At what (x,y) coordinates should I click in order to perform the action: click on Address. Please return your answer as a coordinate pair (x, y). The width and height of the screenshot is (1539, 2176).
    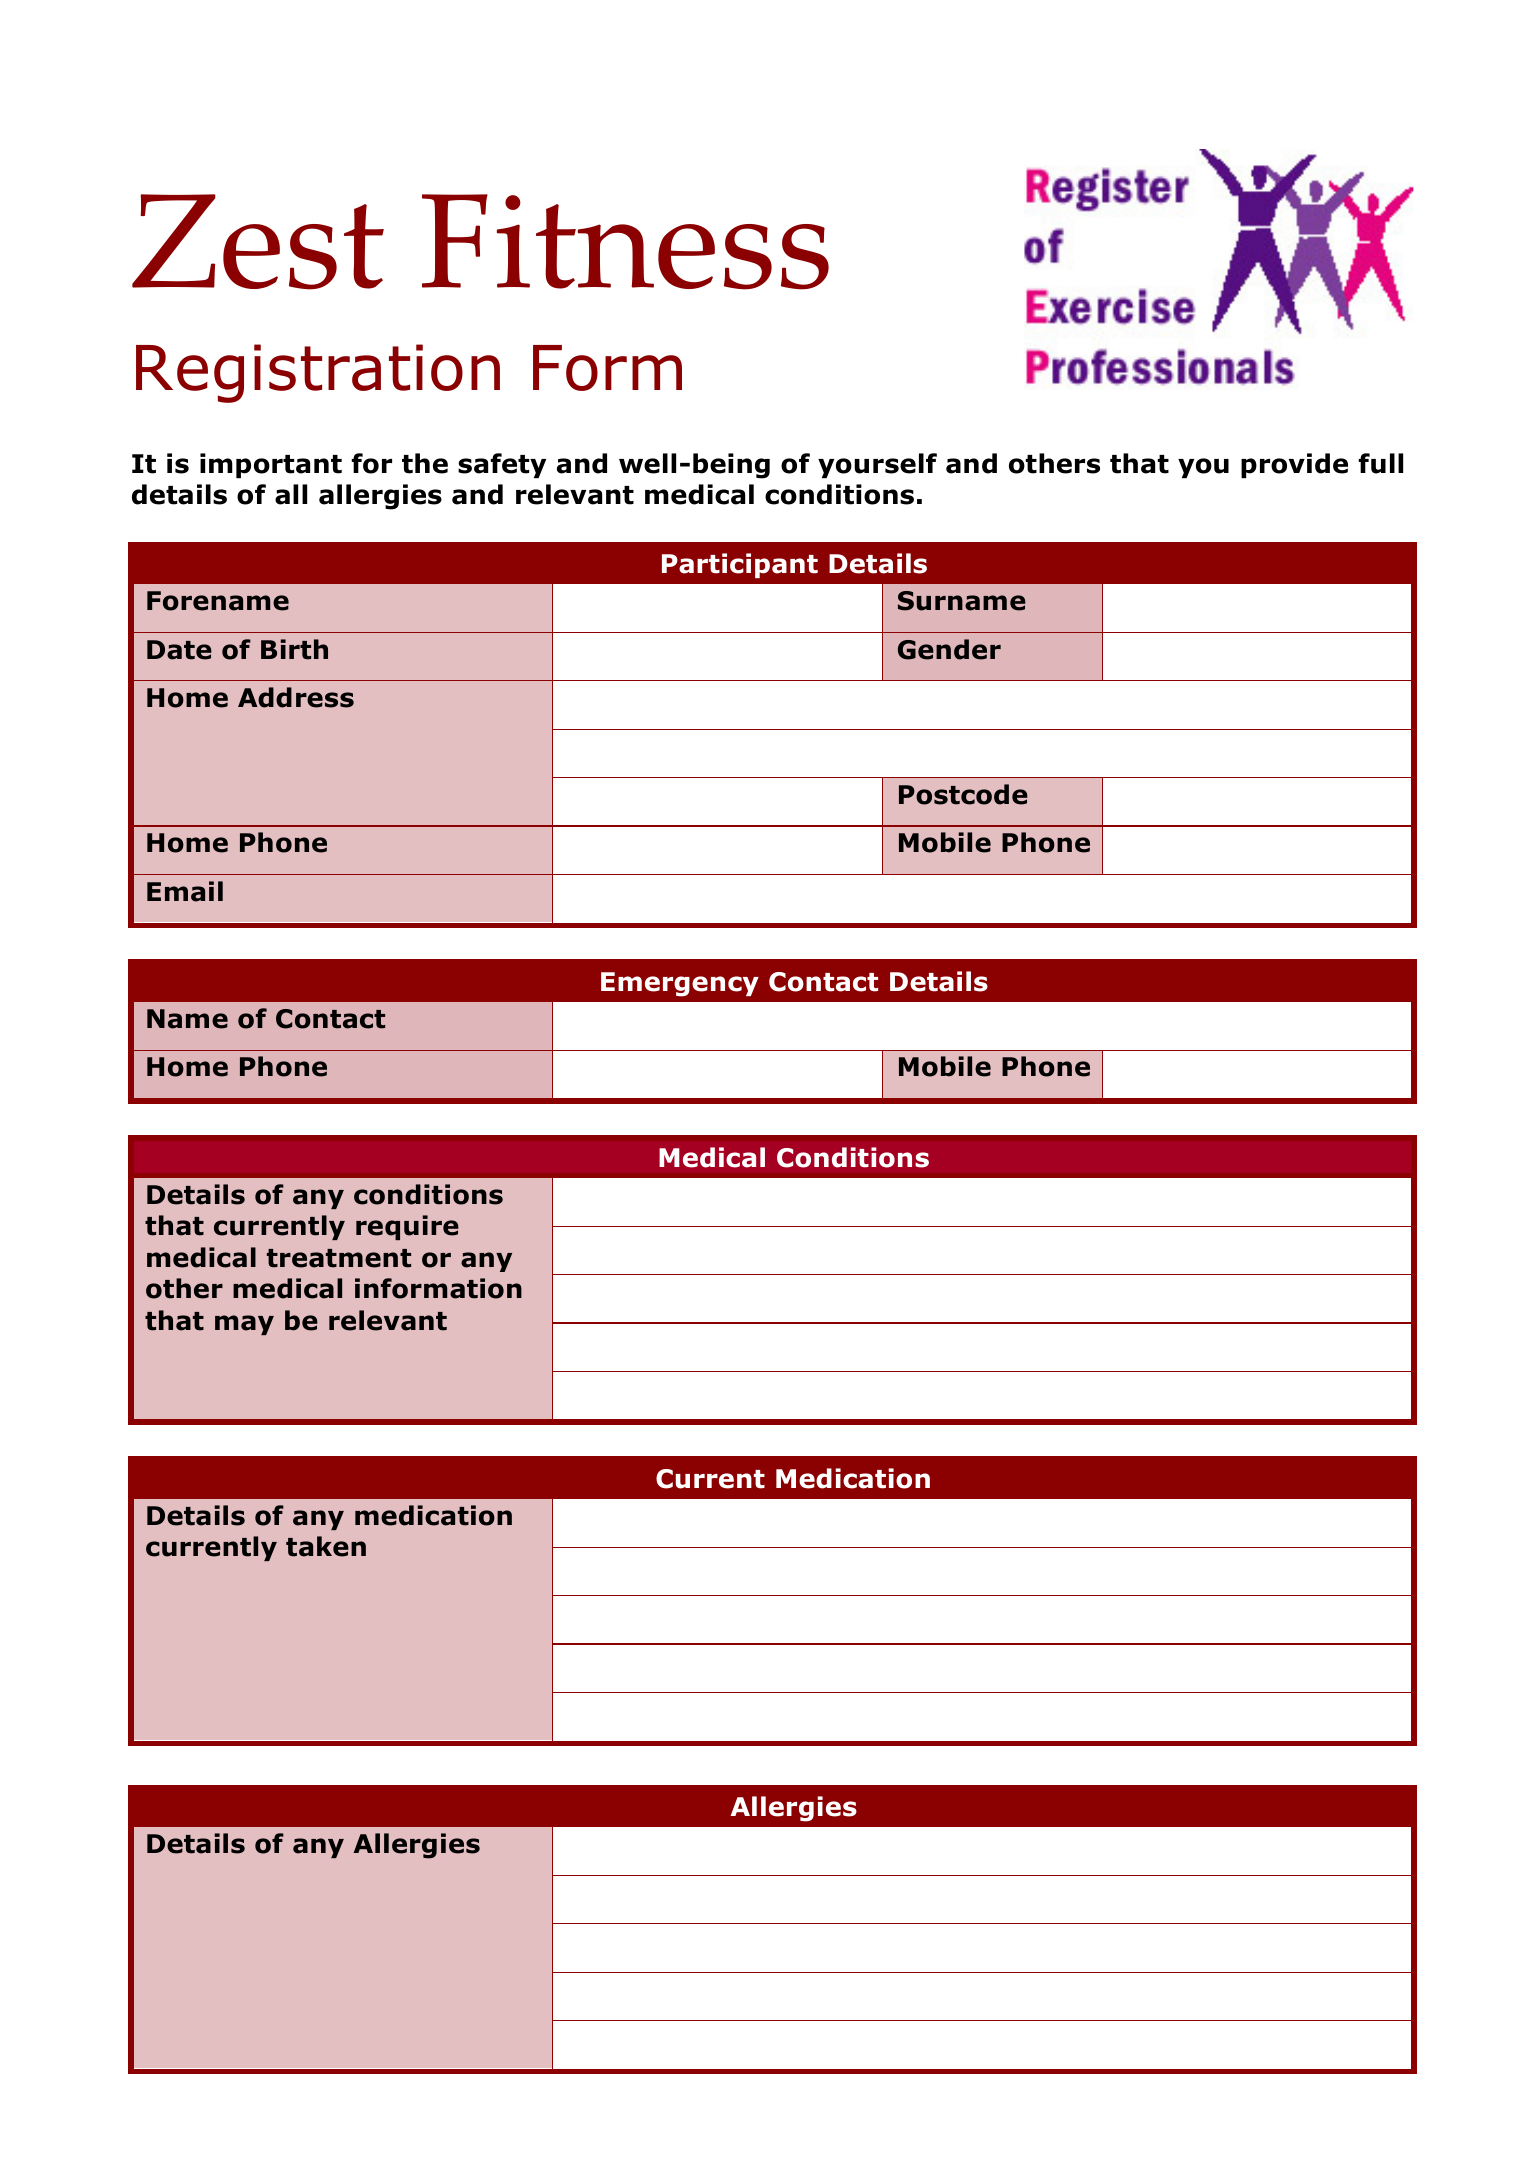
    Looking at the image, I should click on (296, 697).
